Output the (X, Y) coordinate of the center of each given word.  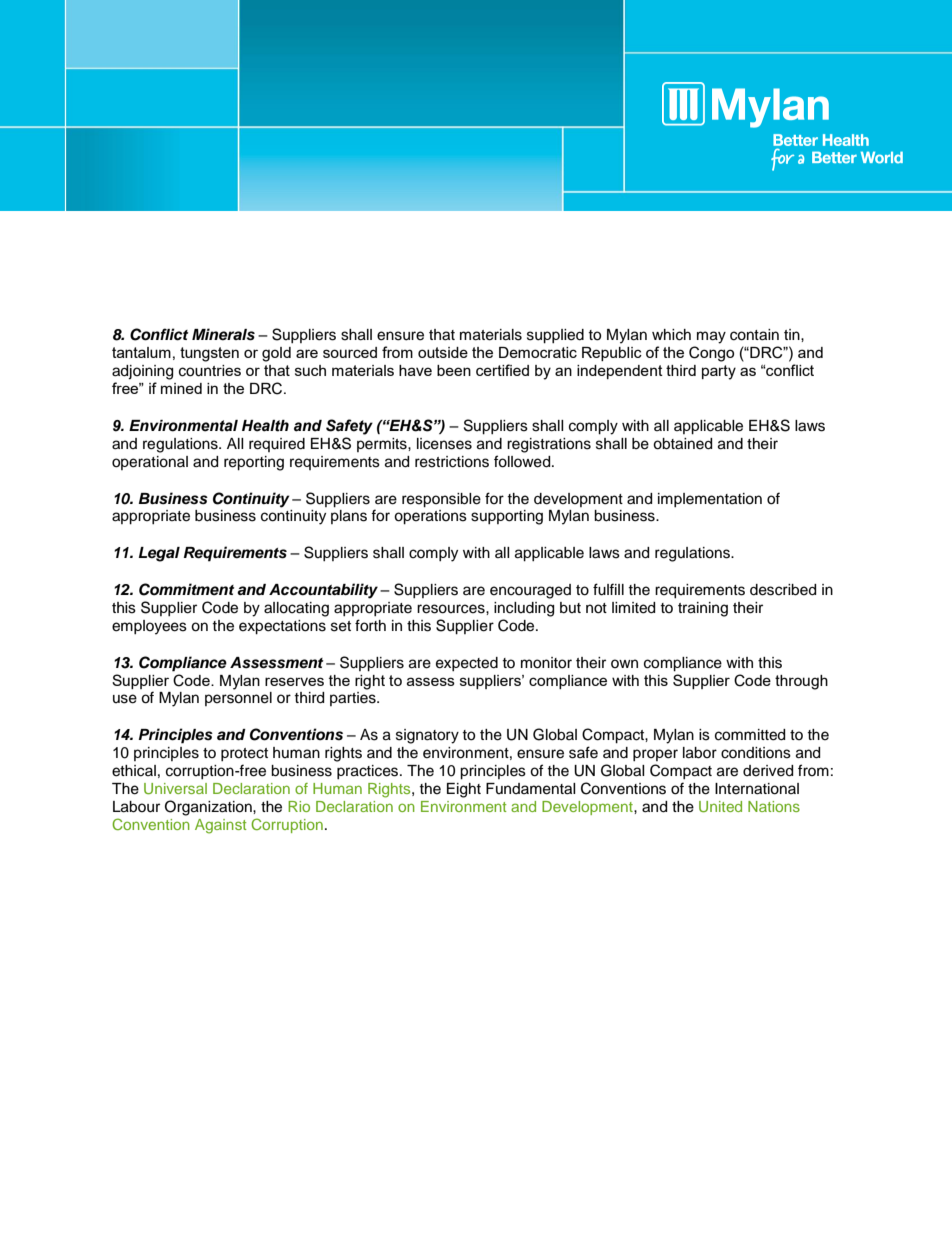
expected (467, 664)
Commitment (186, 589)
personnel (238, 699)
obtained (682, 444)
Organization (209, 808)
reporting (254, 463)
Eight (464, 790)
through (801, 682)
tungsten (209, 354)
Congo (711, 354)
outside (443, 352)
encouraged (530, 591)
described (783, 590)
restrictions (452, 462)
